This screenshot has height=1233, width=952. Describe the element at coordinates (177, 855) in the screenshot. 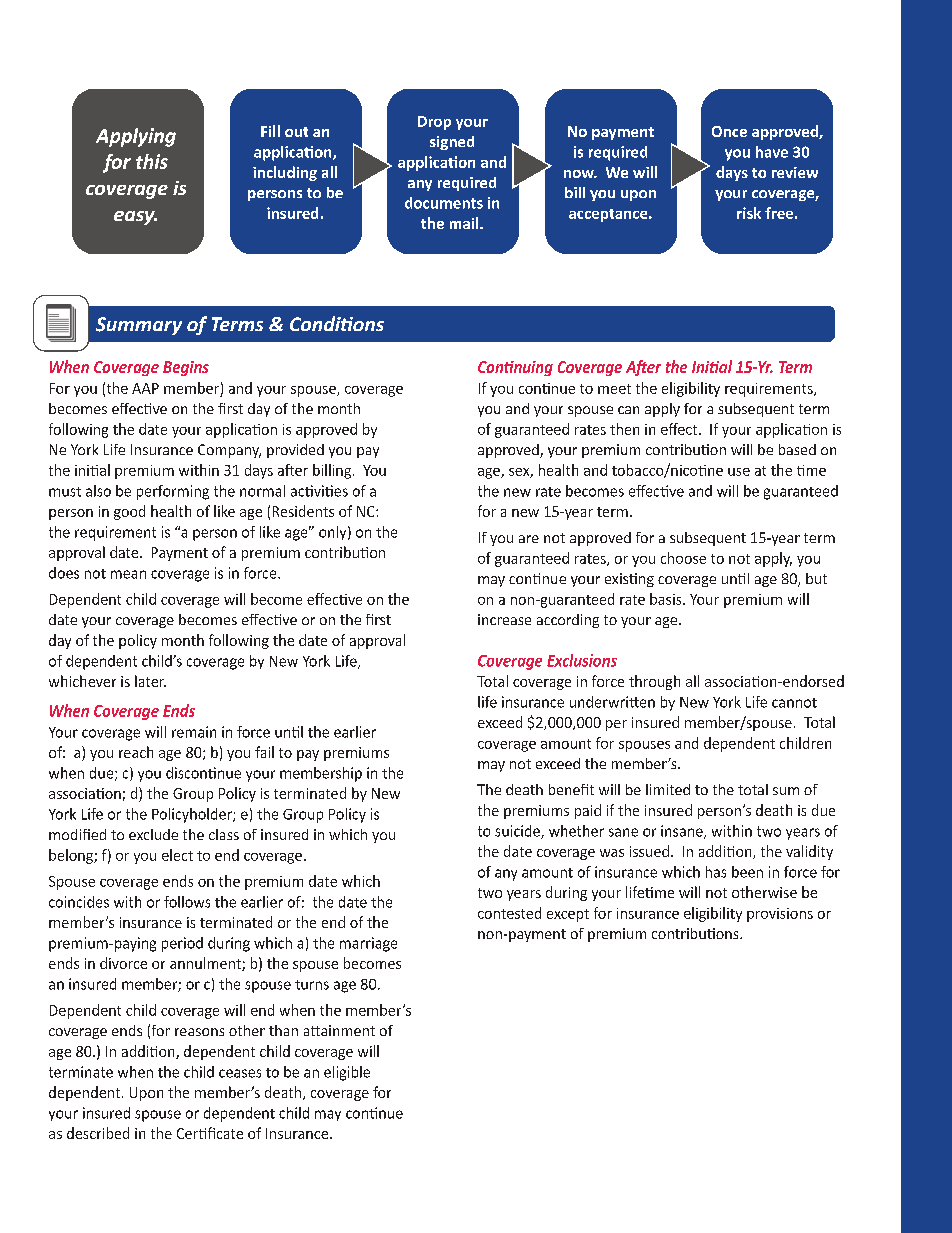

I see `elect` at that location.
